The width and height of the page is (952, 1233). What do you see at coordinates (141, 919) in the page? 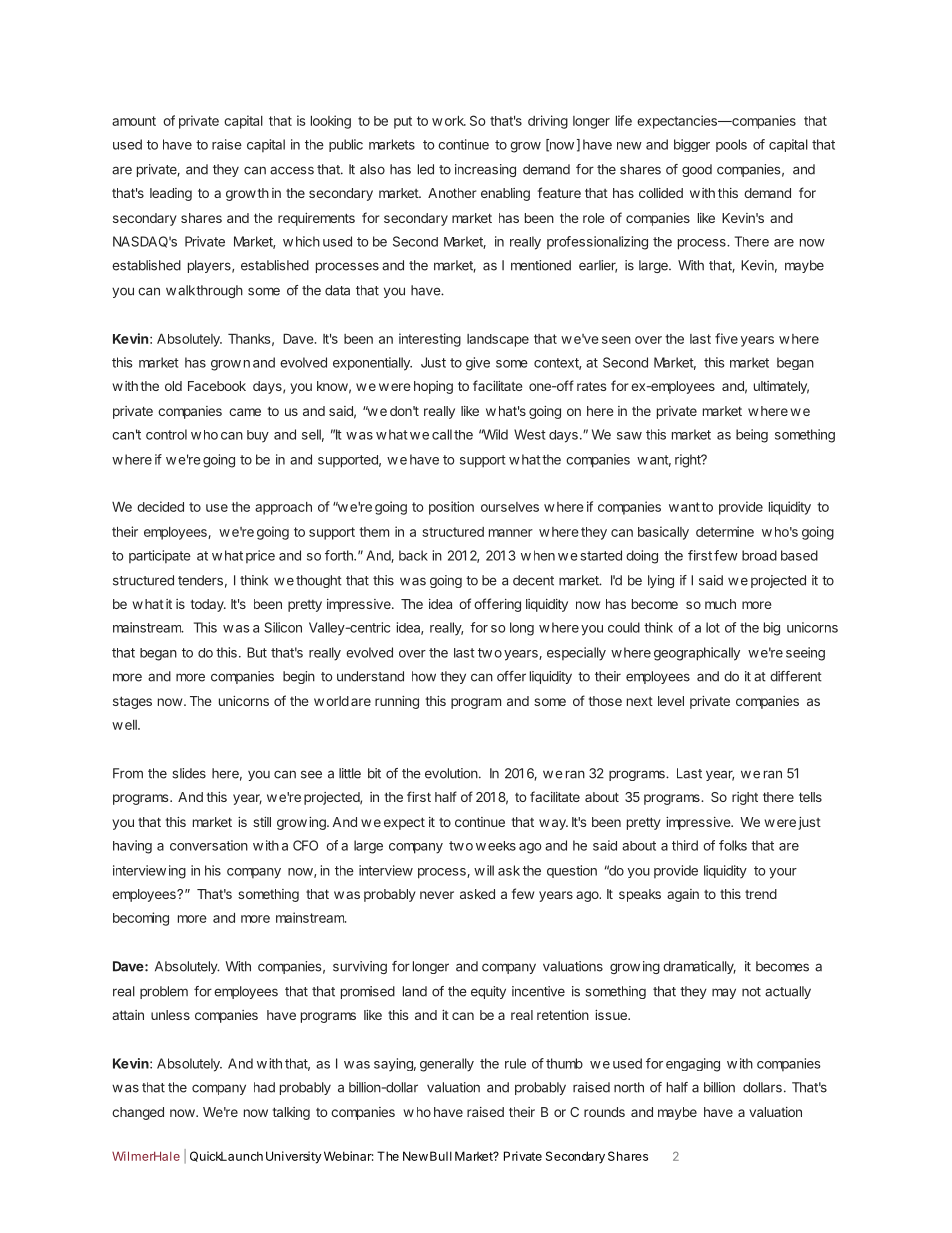
I see `becoming` at bounding box center [141, 919].
